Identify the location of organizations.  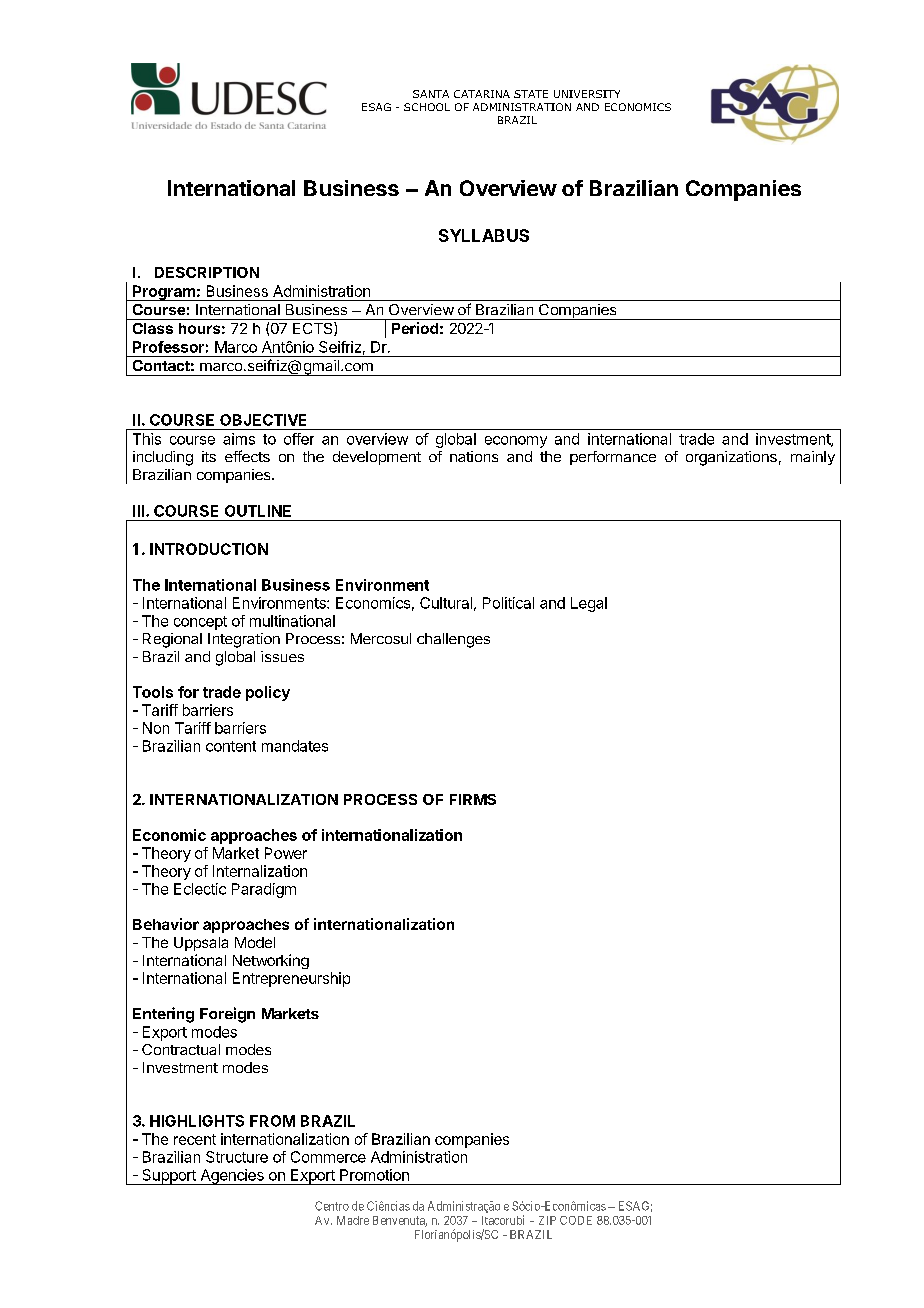
(731, 458).
